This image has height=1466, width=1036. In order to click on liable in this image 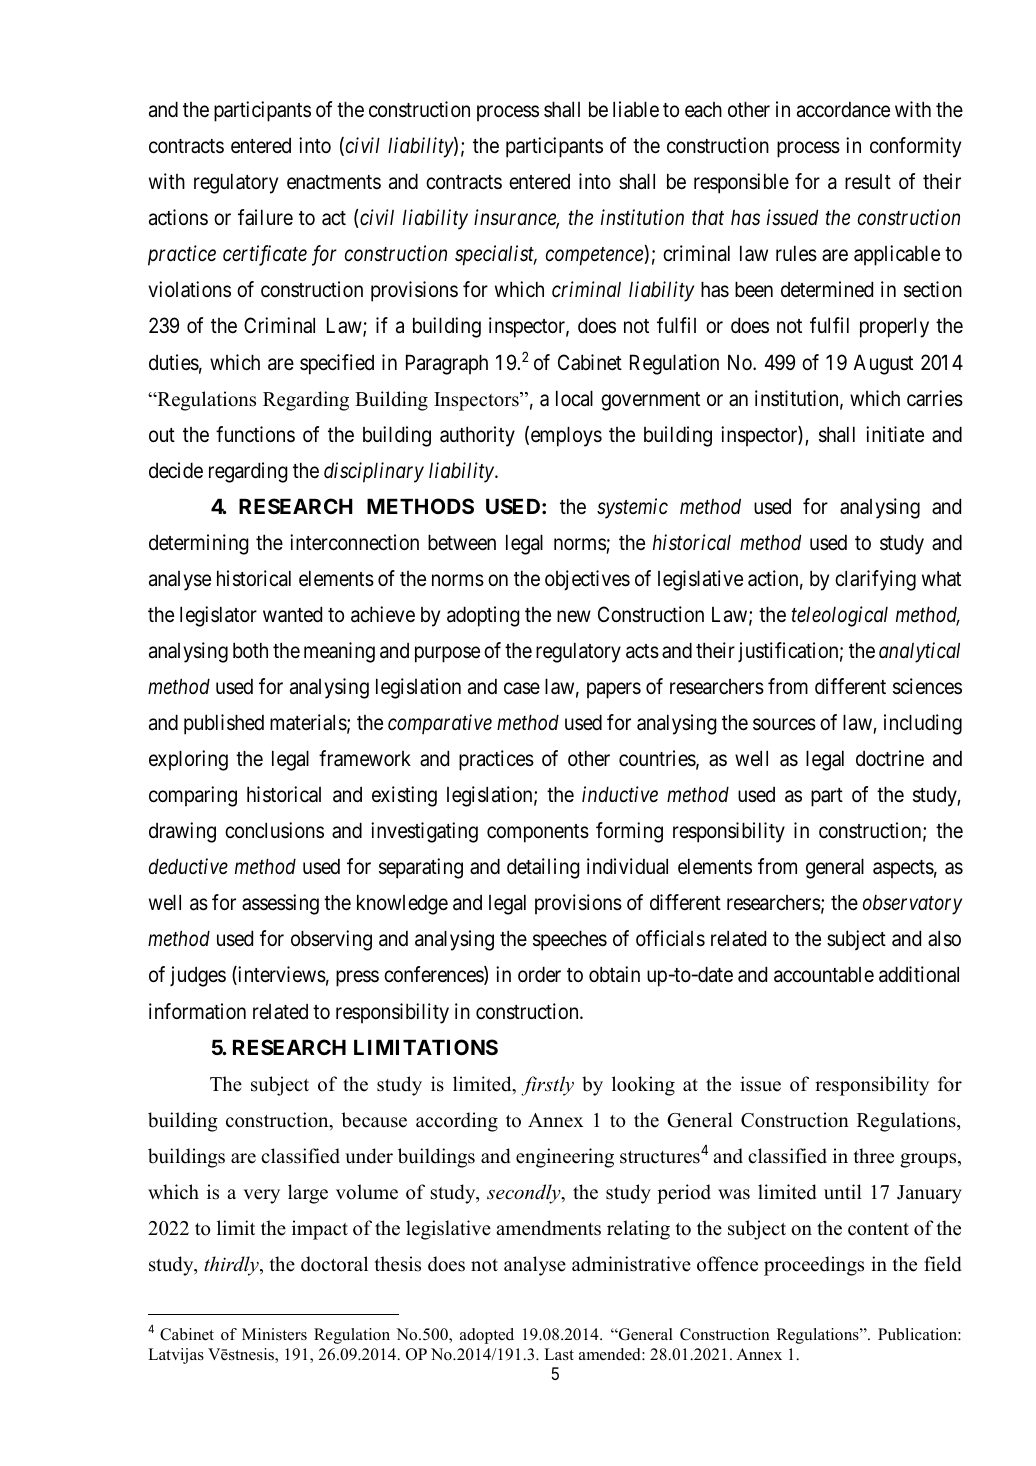, I will do `click(636, 109)`.
